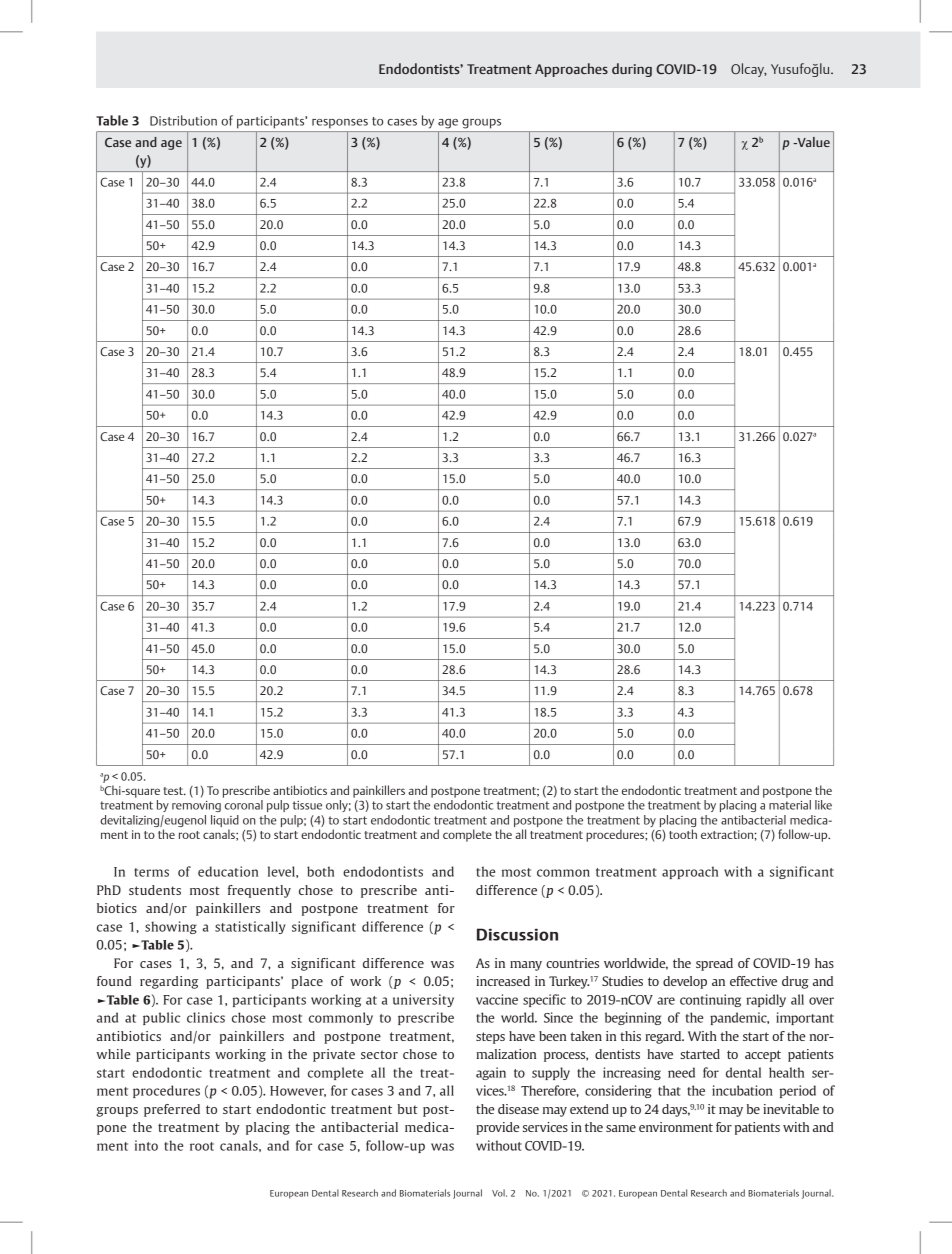  I want to click on like, so click(823, 805).
